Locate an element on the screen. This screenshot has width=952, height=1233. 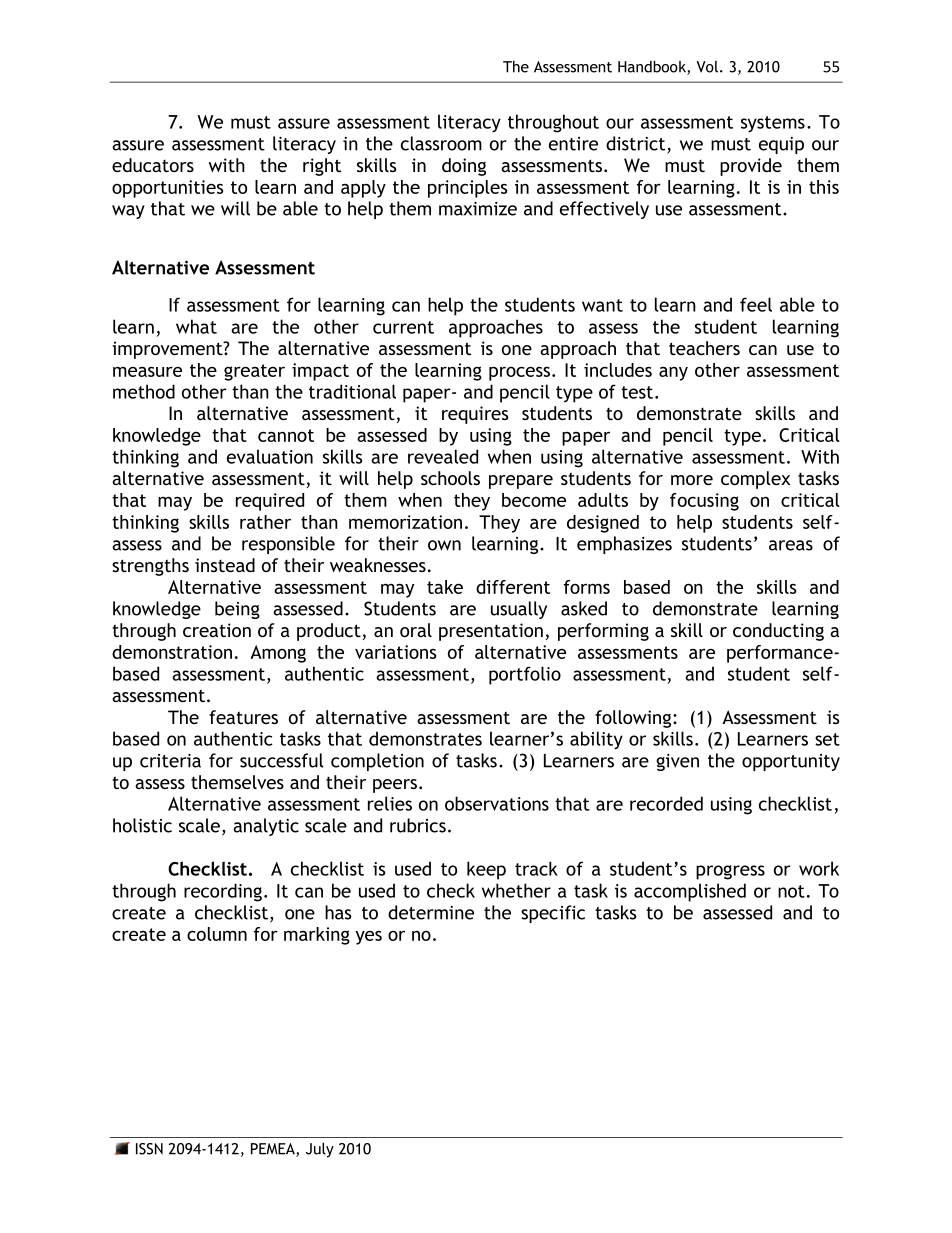
observations is located at coordinates (497, 803).
